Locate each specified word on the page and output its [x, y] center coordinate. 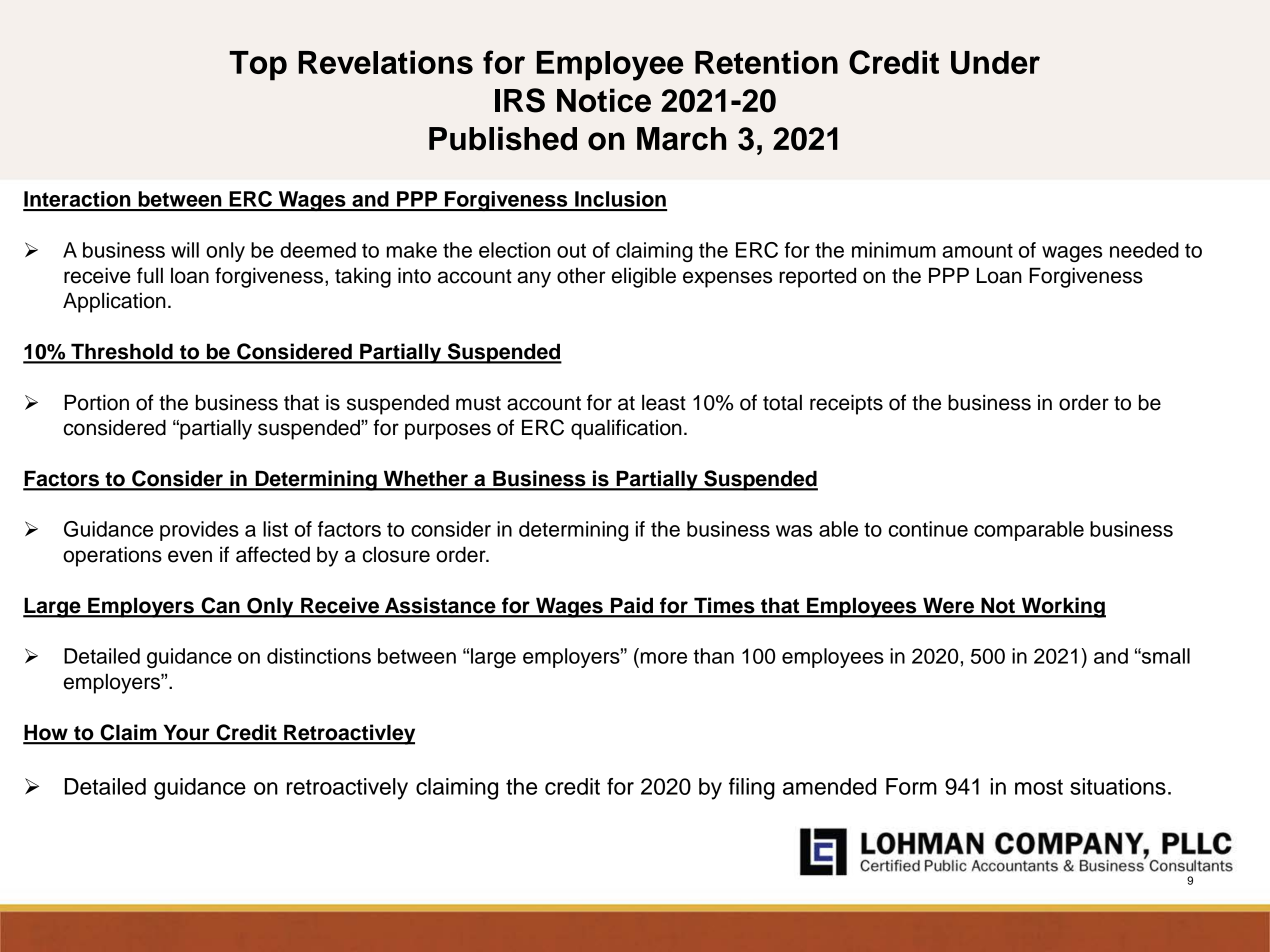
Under [995, 63]
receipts [846, 404]
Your [186, 734]
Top [258, 66]
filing [752, 789]
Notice [604, 100]
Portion [96, 402]
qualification [626, 429]
